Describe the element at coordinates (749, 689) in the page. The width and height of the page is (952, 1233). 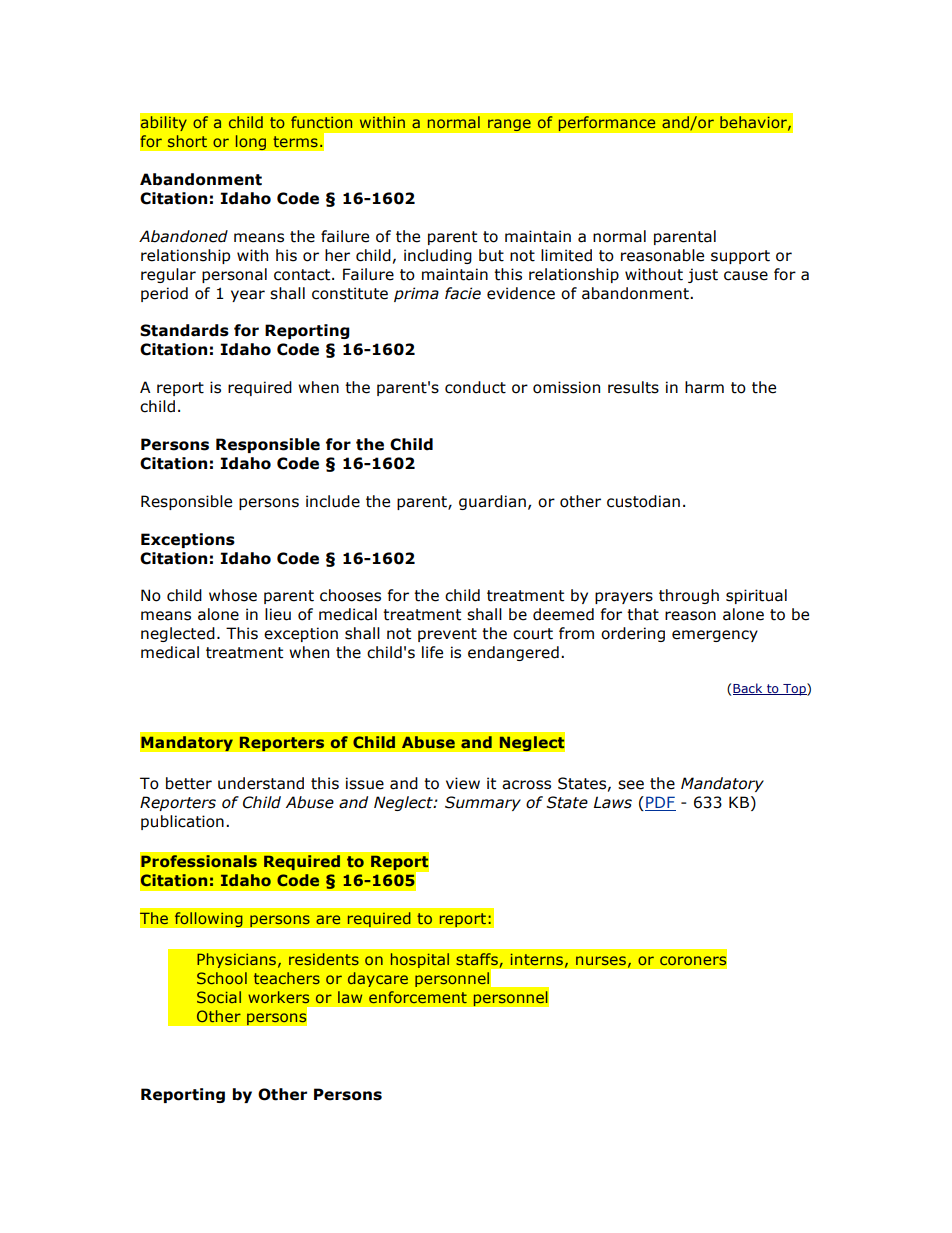
I see `Back` at that location.
